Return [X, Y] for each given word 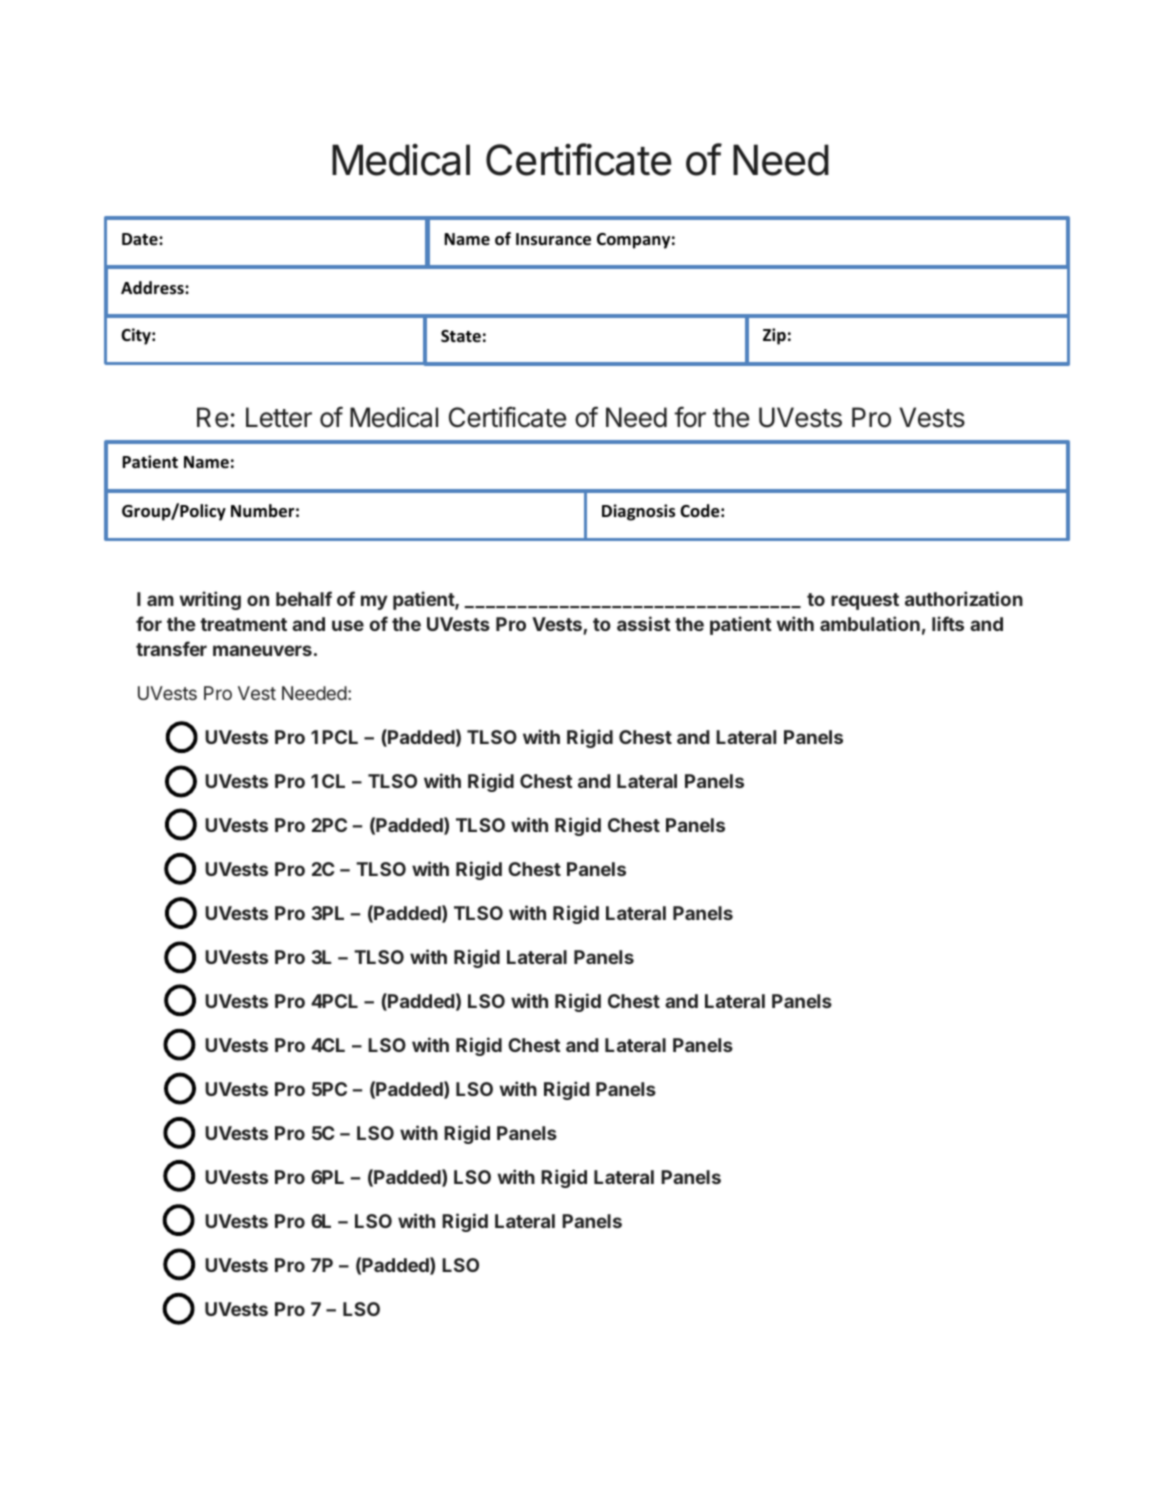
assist [644, 623]
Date [141, 239]
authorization [964, 598]
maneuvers [262, 650]
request [865, 601]
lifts [948, 623]
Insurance [553, 239]
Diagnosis [638, 512]
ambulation [870, 623]
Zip [774, 336]
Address [153, 288]
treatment [243, 624]
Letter [279, 417]
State [461, 336]
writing [210, 600]
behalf [304, 598]
